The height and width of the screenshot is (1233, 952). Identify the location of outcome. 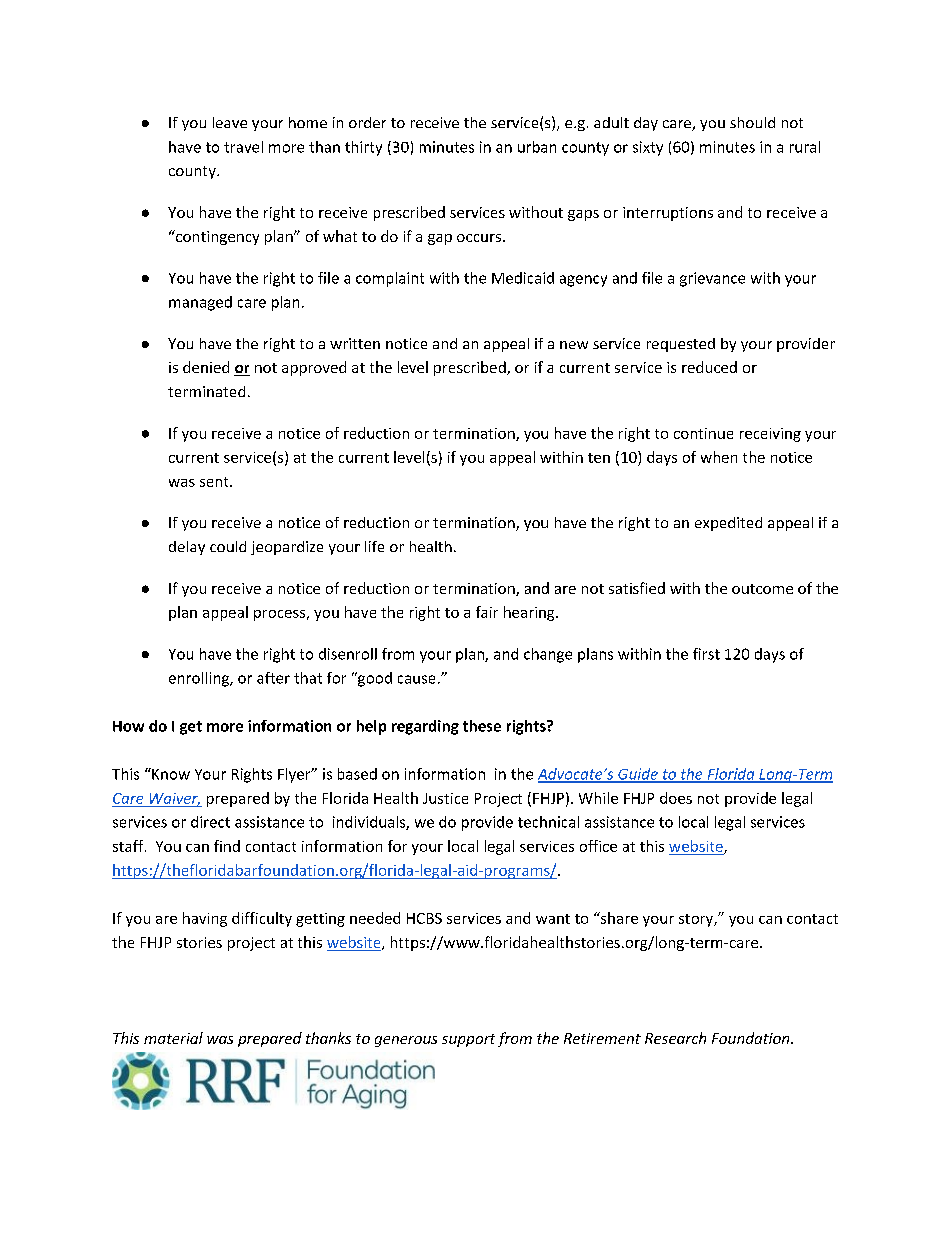
(762, 589).
